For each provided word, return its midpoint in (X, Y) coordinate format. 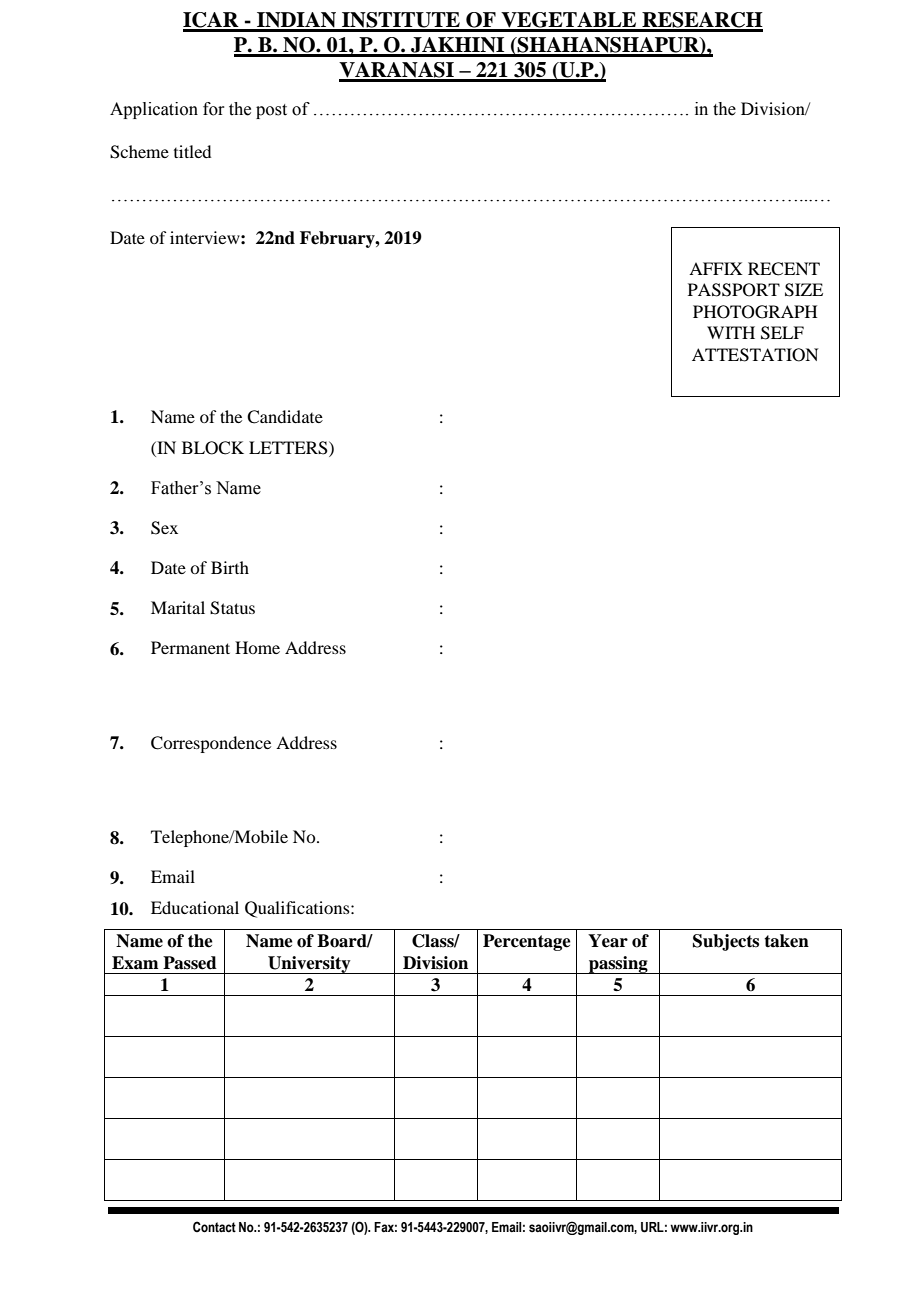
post (271, 111)
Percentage (527, 942)
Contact (214, 1227)
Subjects (726, 942)
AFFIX (716, 268)
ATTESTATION (755, 355)
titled (192, 151)
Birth (230, 567)
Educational (195, 907)
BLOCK (213, 448)
